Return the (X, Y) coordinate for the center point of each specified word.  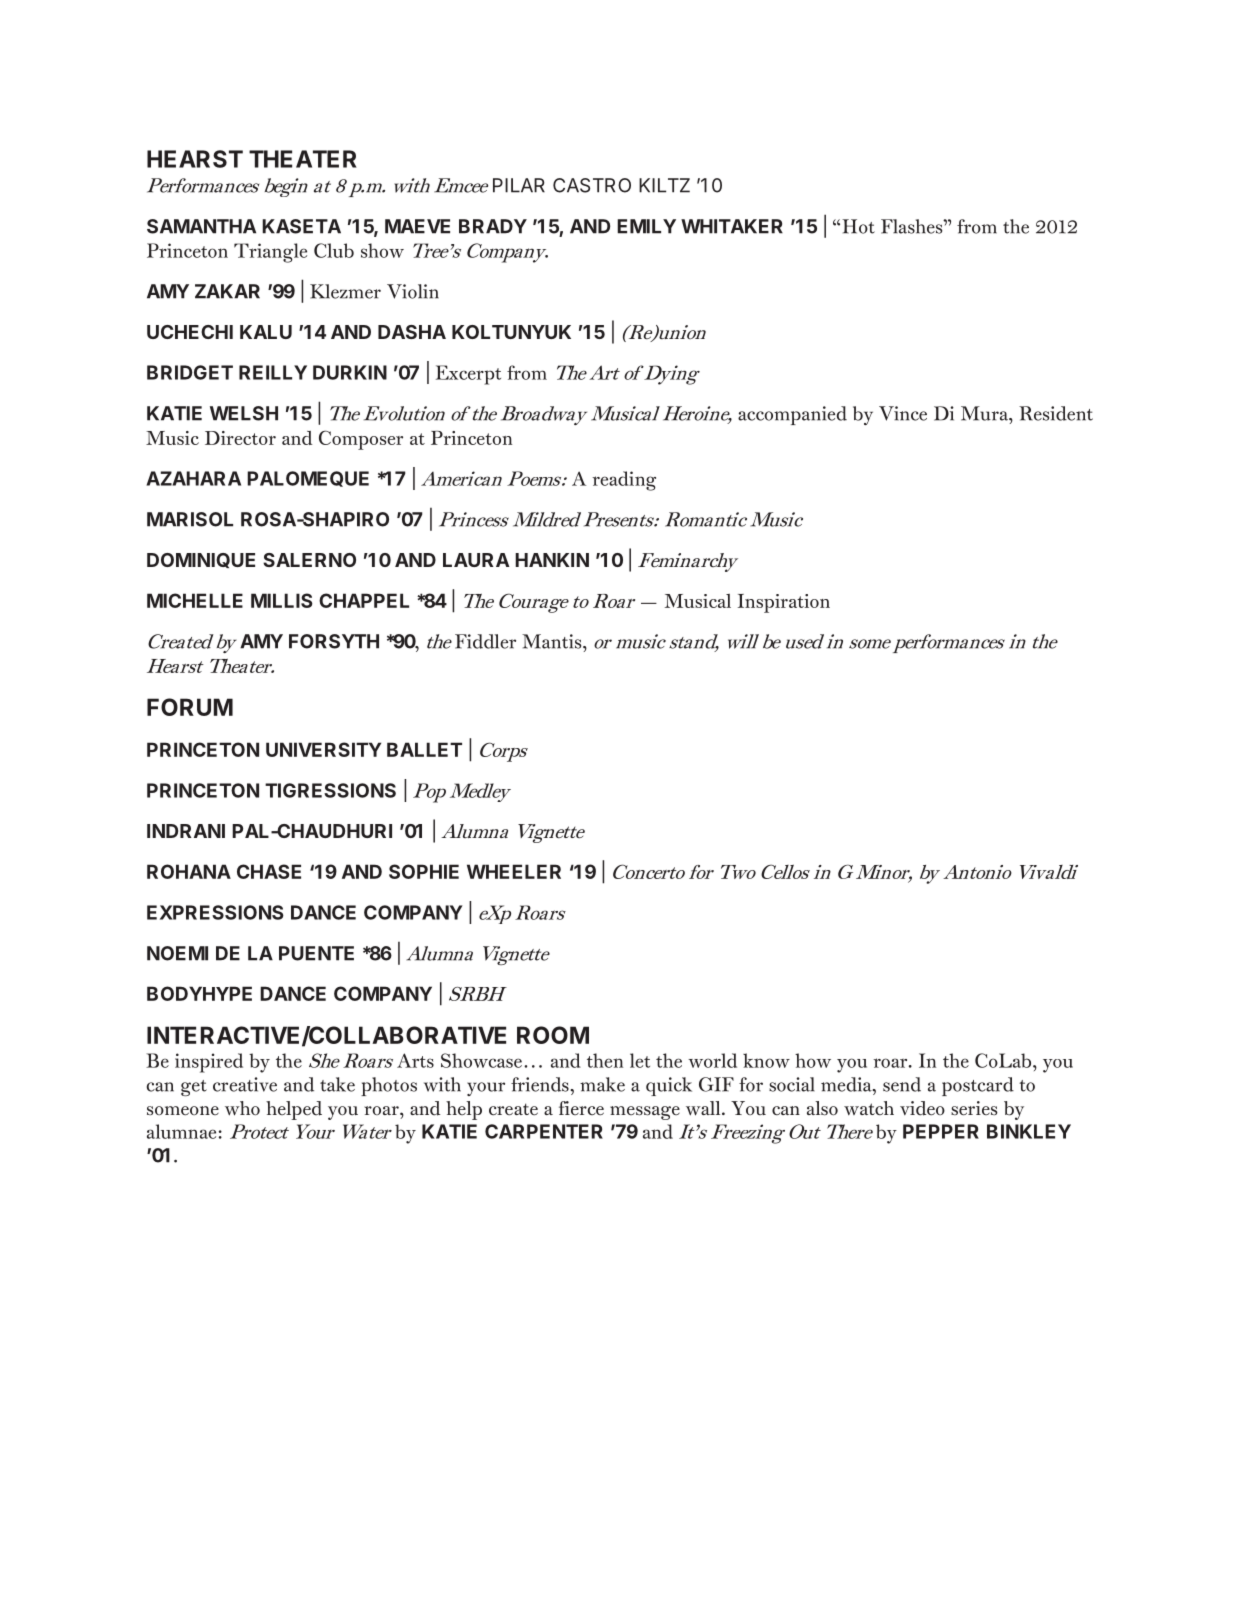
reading (624, 481)
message (645, 1113)
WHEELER (514, 871)
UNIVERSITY (323, 749)
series (974, 1108)
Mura (985, 413)
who (242, 1108)
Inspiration (784, 603)
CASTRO (592, 185)
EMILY (646, 226)
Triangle (270, 253)
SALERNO (309, 560)
